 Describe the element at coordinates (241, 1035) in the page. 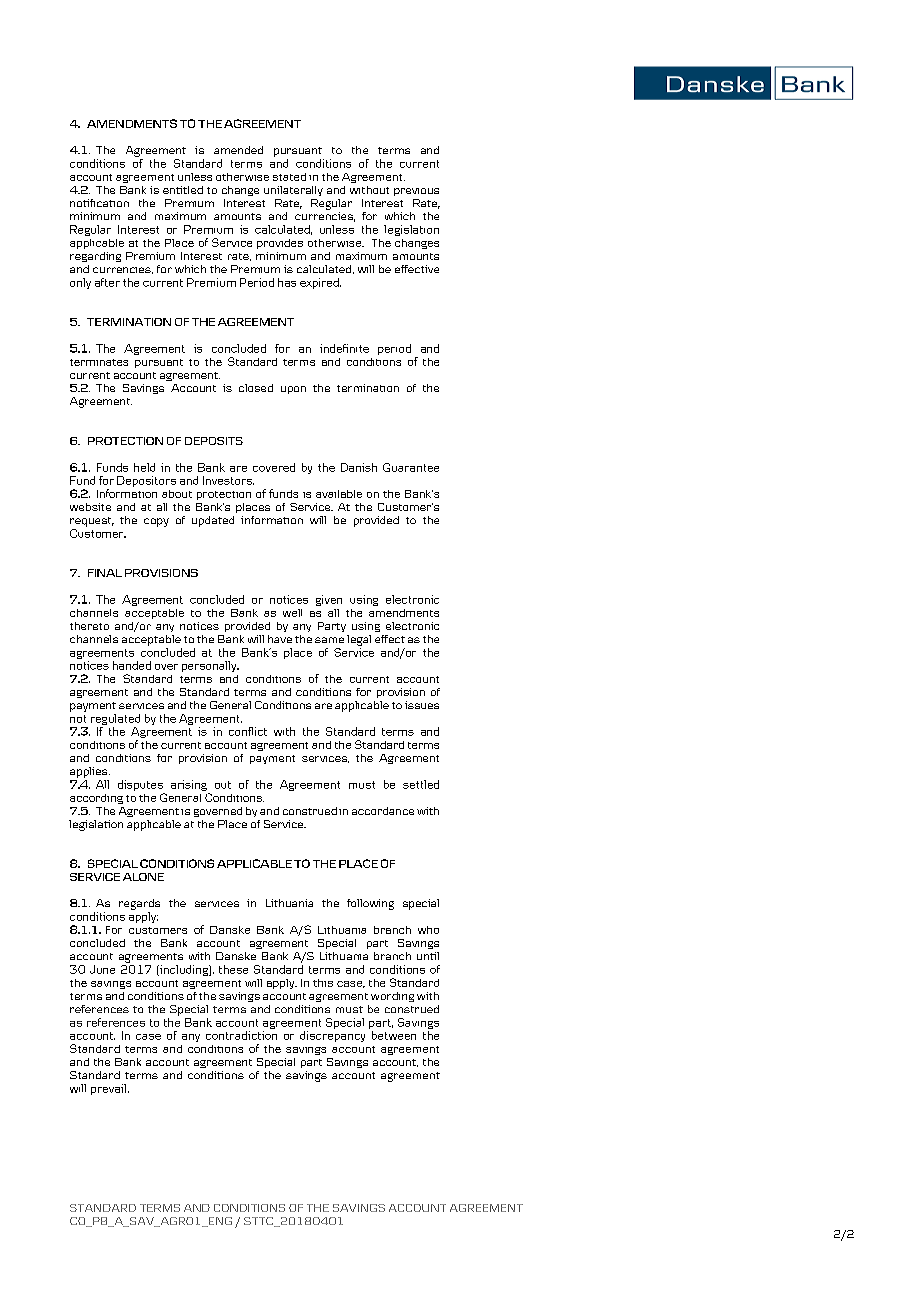

I see `contradiction` at that location.
